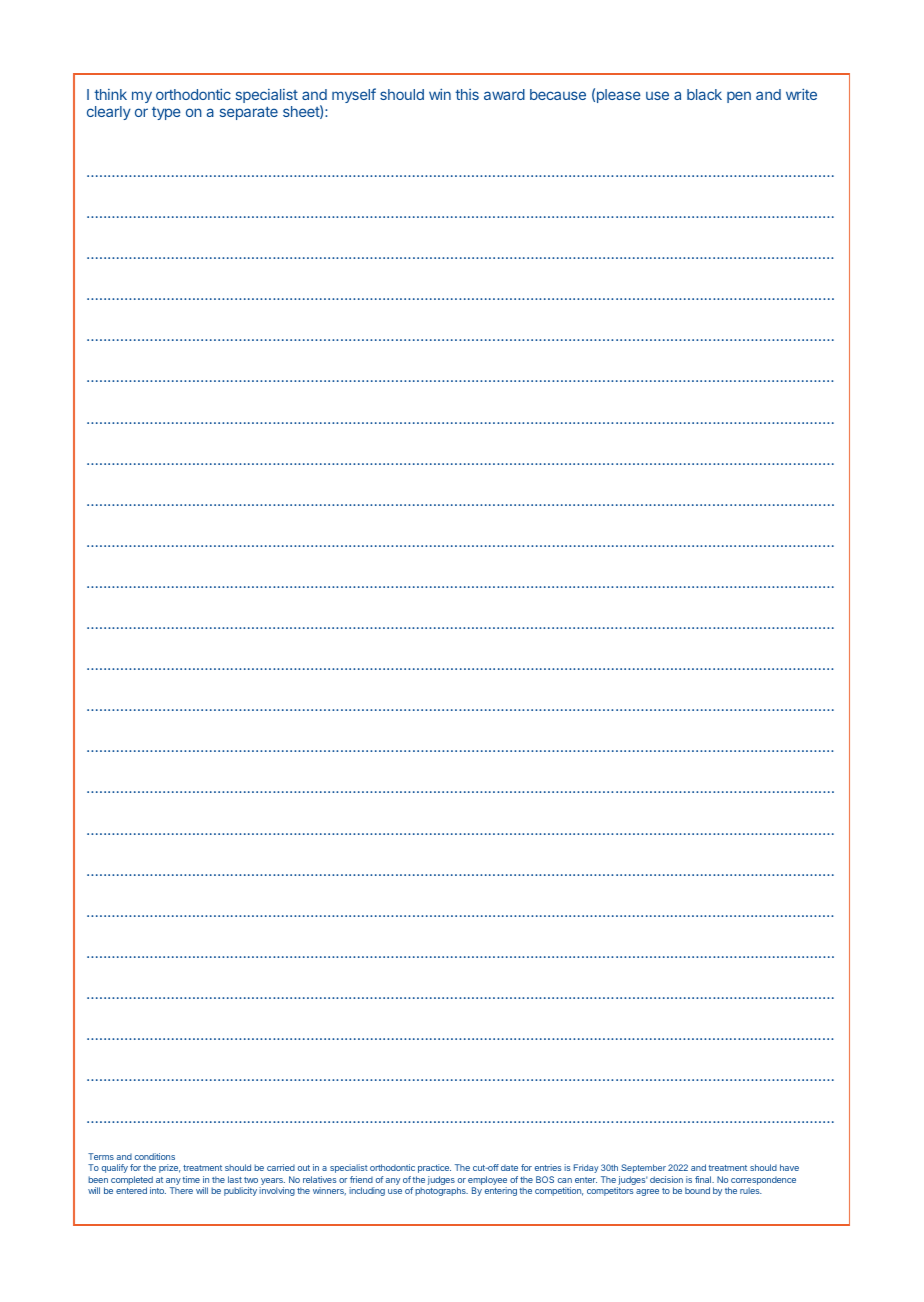 The image size is (924, 1302). I want to click on this, so click(467, 94).
